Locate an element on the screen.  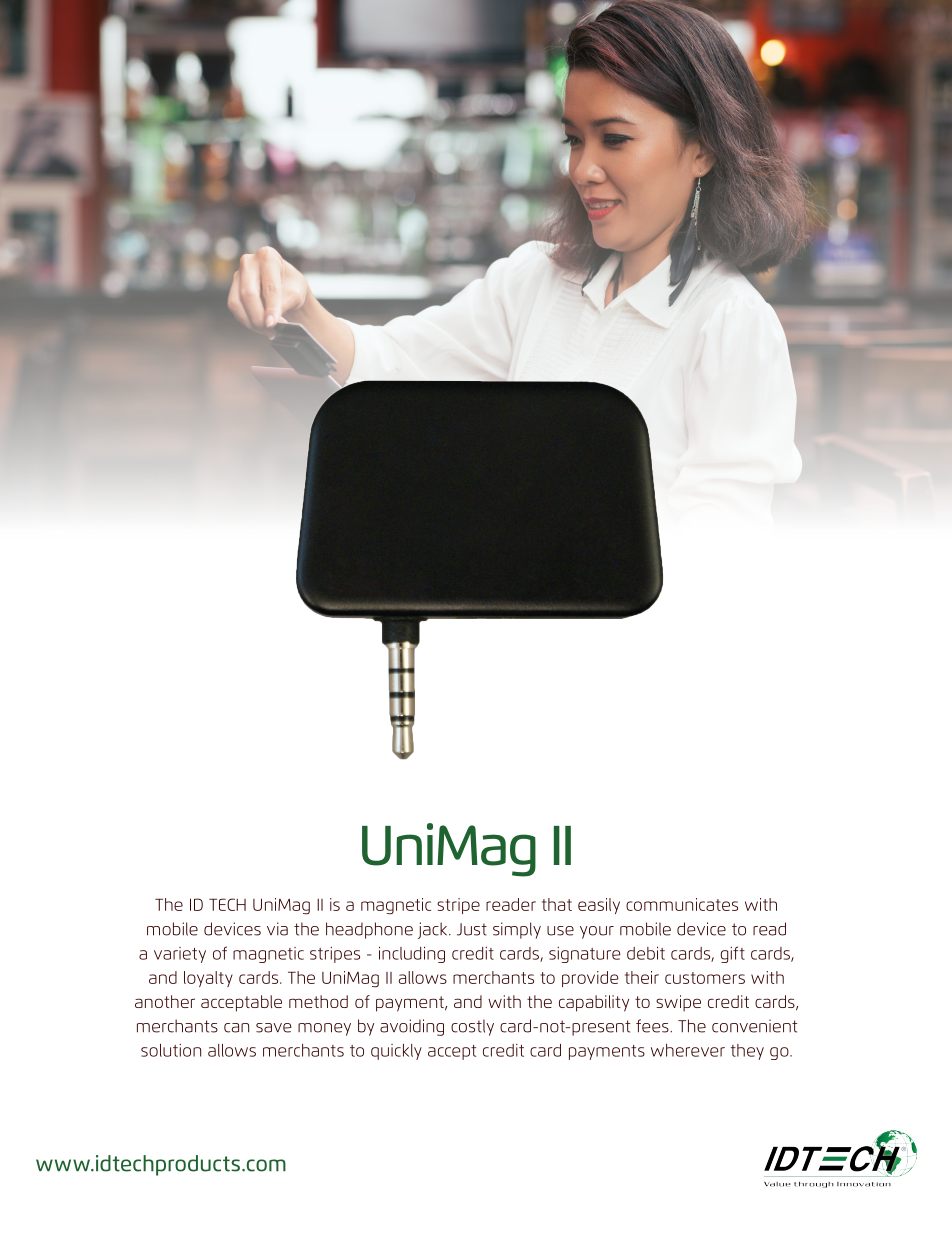
including is located at coordinates (412, 955).
